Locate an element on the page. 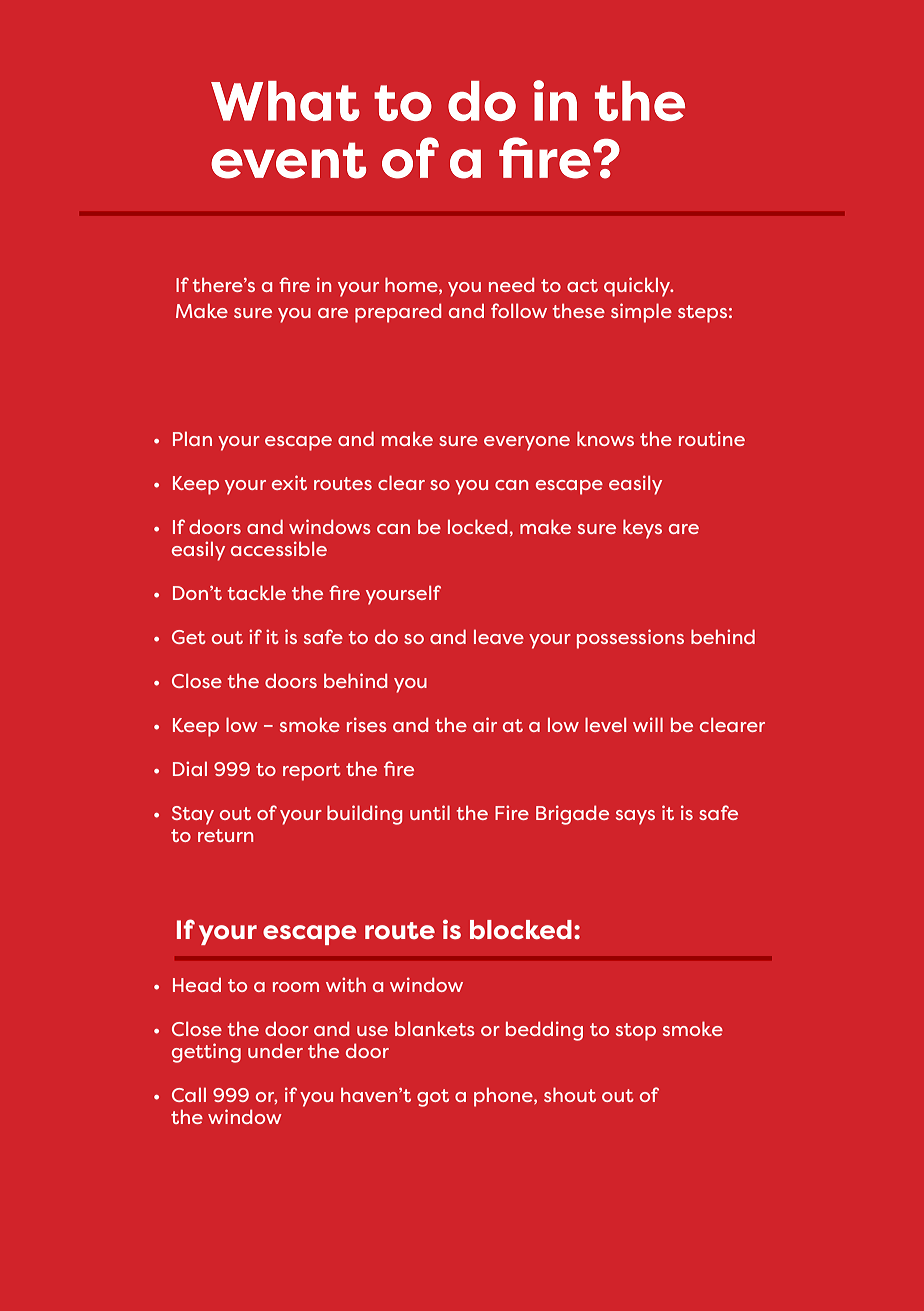 The image size is (924, 1311). under is located at coordinates (275, 1050).
